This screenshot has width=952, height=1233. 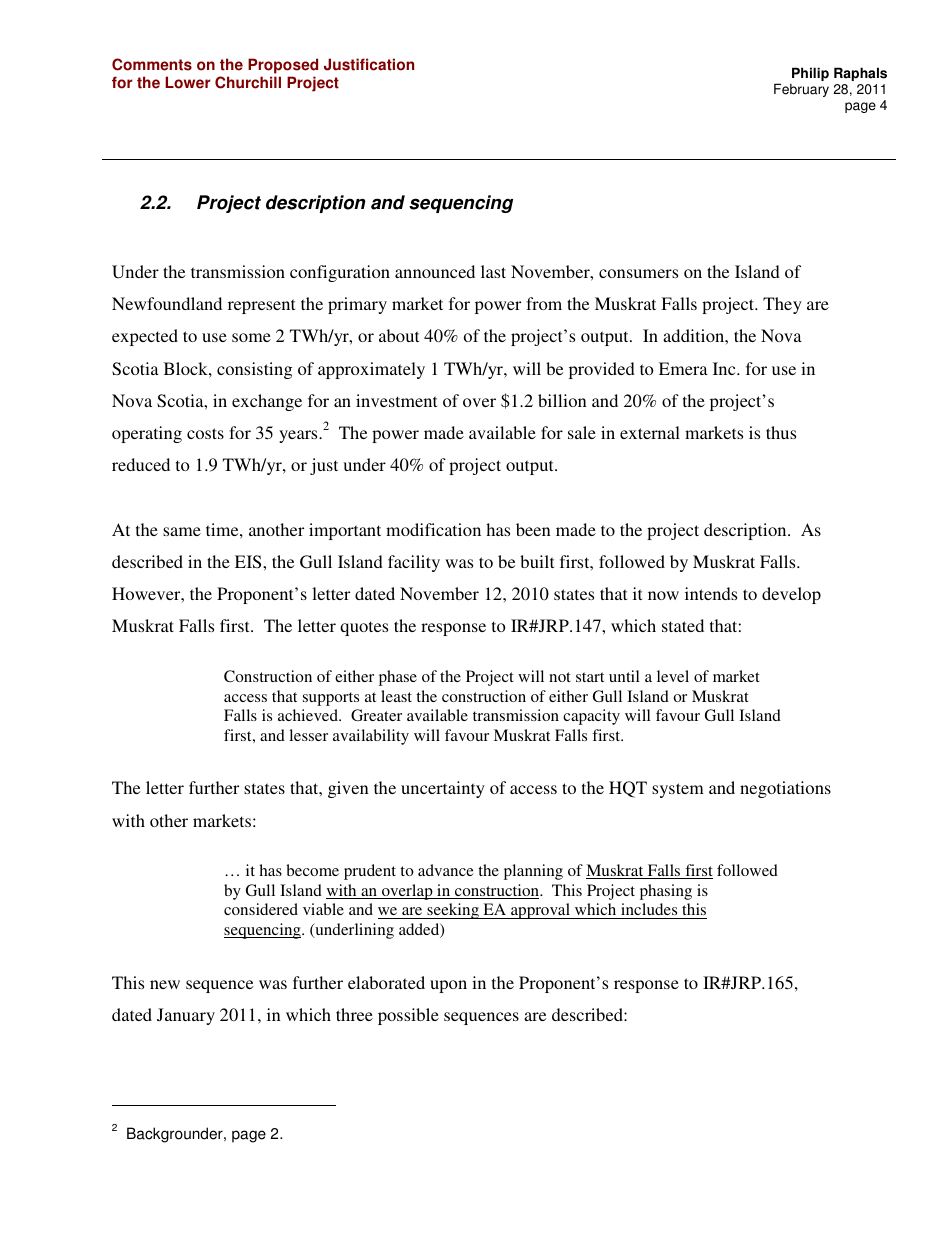 I want to click on Proposed, so click(x=283, y=66).
